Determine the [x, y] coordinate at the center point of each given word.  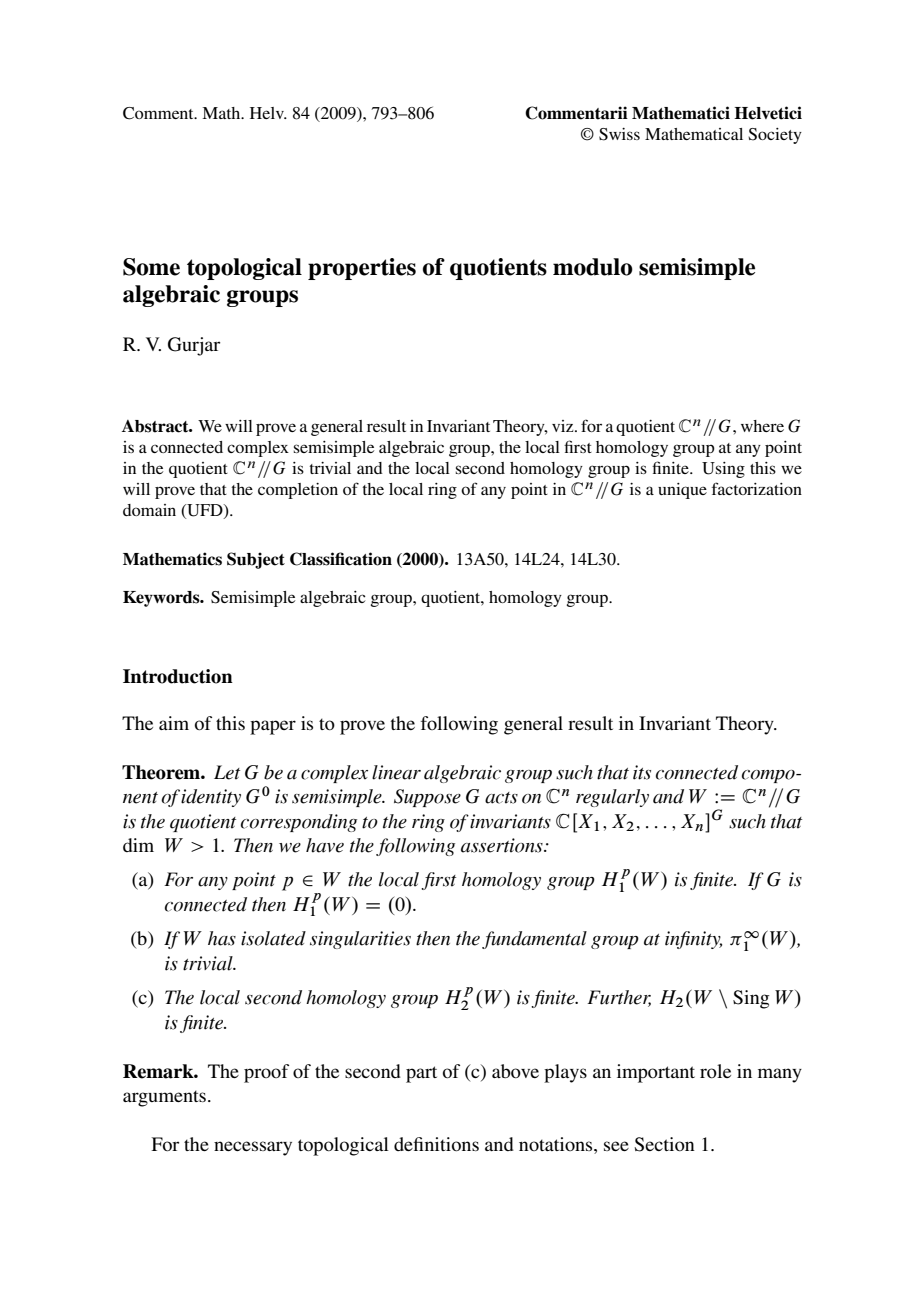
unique [682, 491]
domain [149, 510]
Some [151, 267]
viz [564, 426]
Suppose [427, 798]
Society [775, 136]
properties [362, 269]
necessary [253, 1148]
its [642, 772]
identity [211, 798]
